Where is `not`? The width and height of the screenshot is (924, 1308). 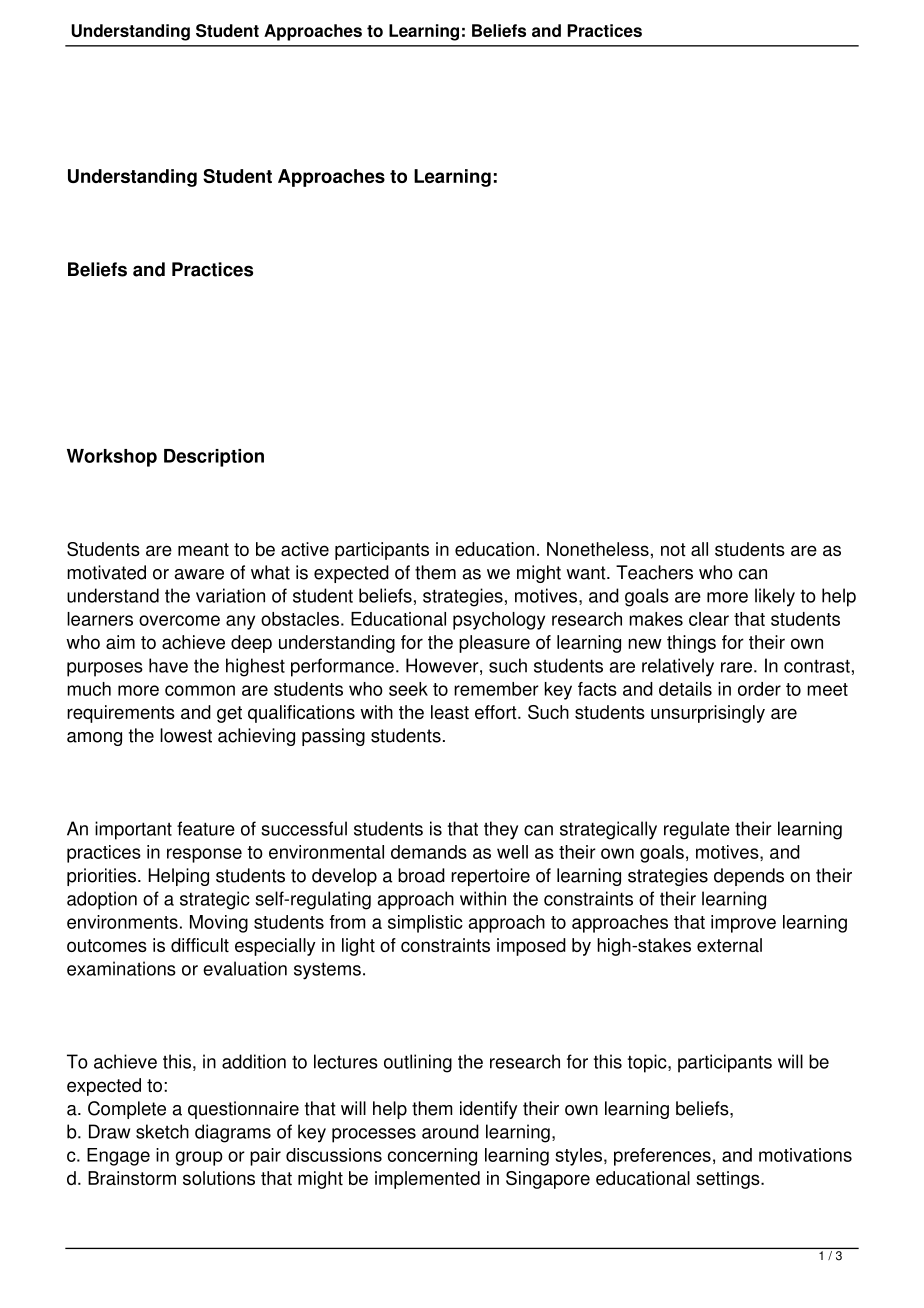
not is located at coordinates (673, 549).
